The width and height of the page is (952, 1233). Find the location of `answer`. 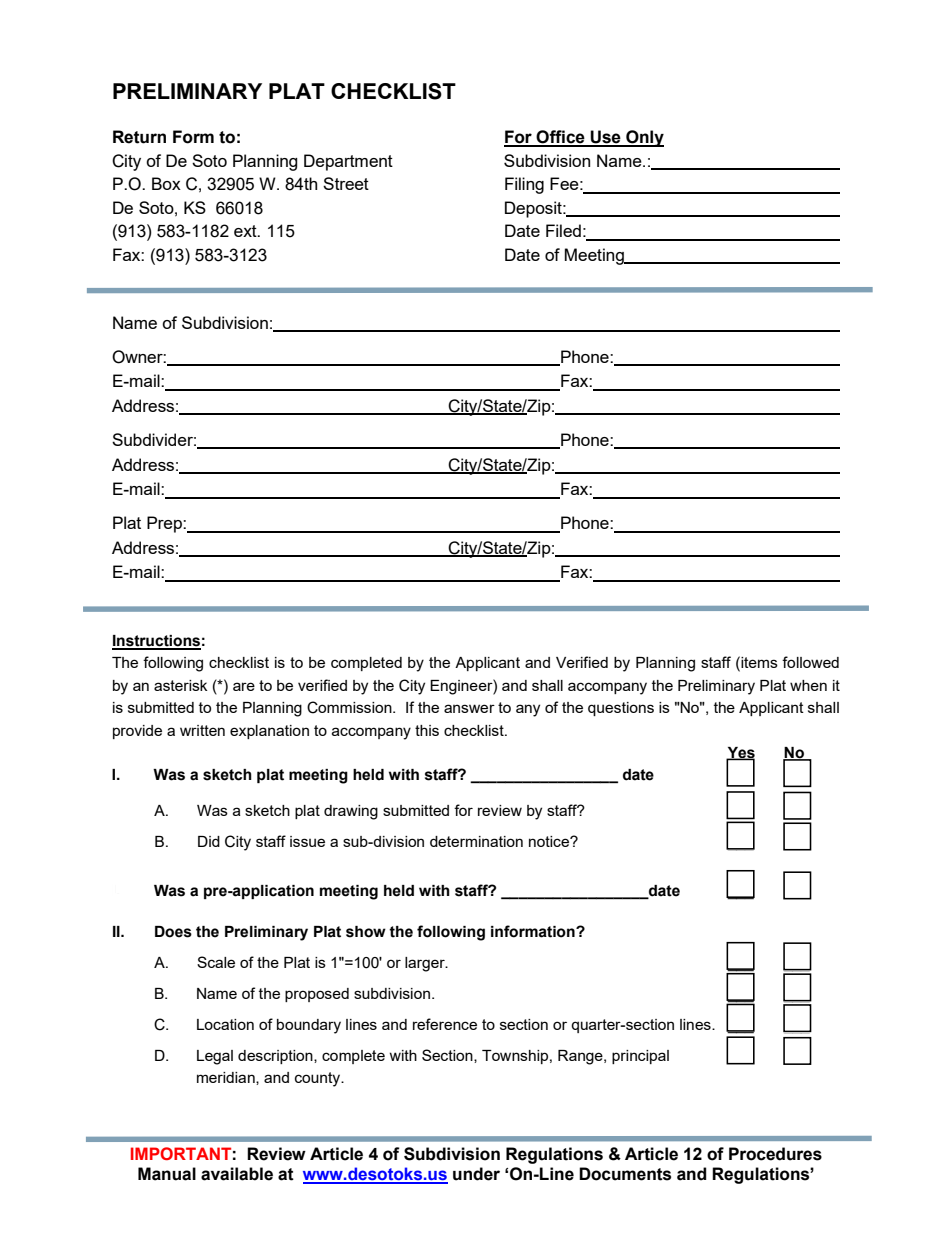

answer is located at coordinates (469, 708).
